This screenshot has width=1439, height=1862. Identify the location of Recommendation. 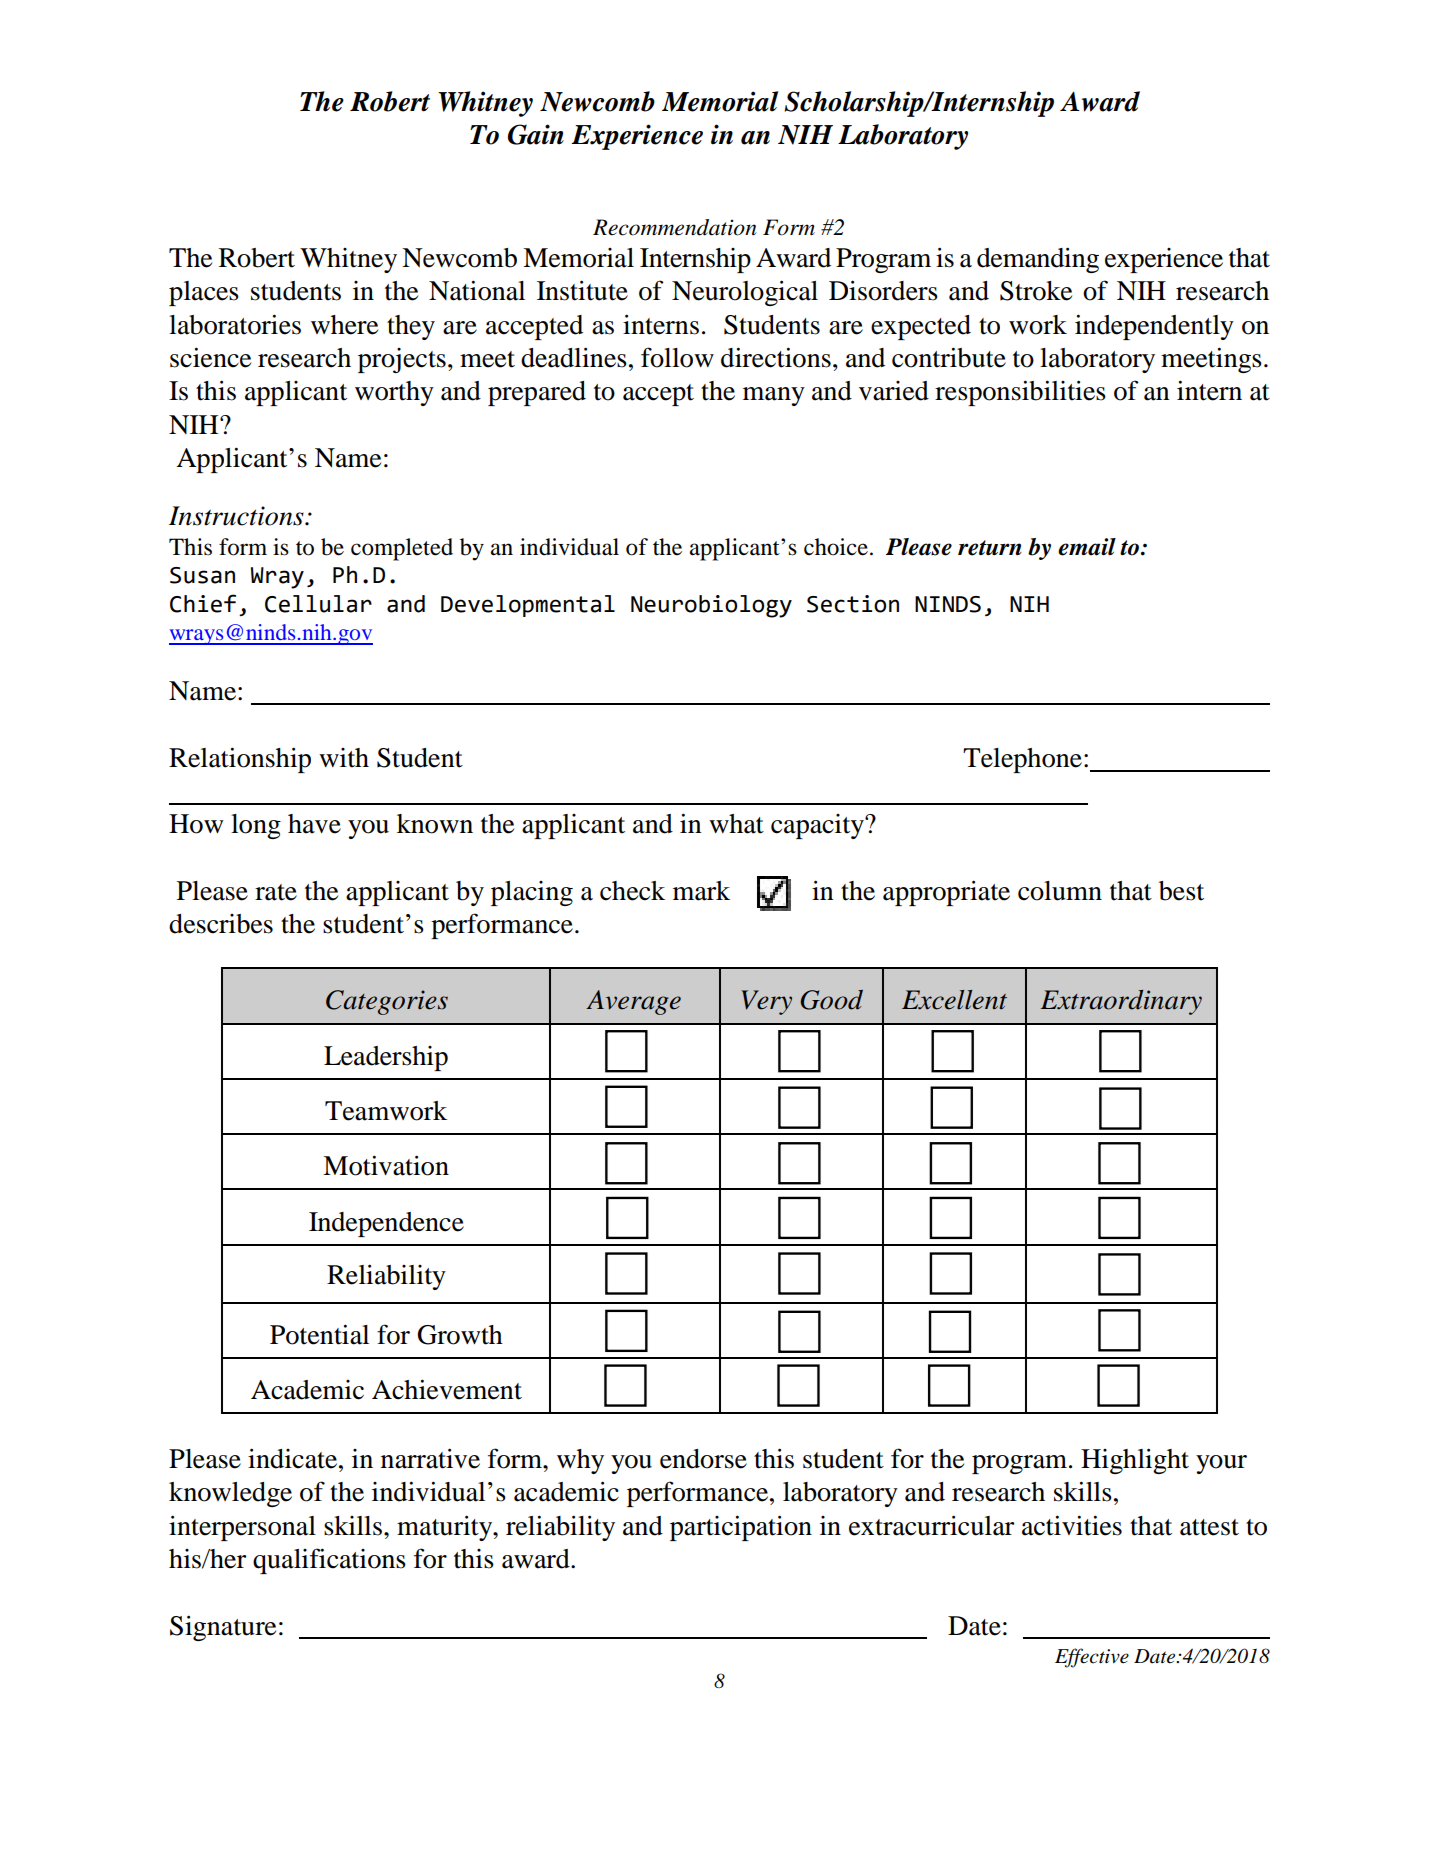
(675, 227).
